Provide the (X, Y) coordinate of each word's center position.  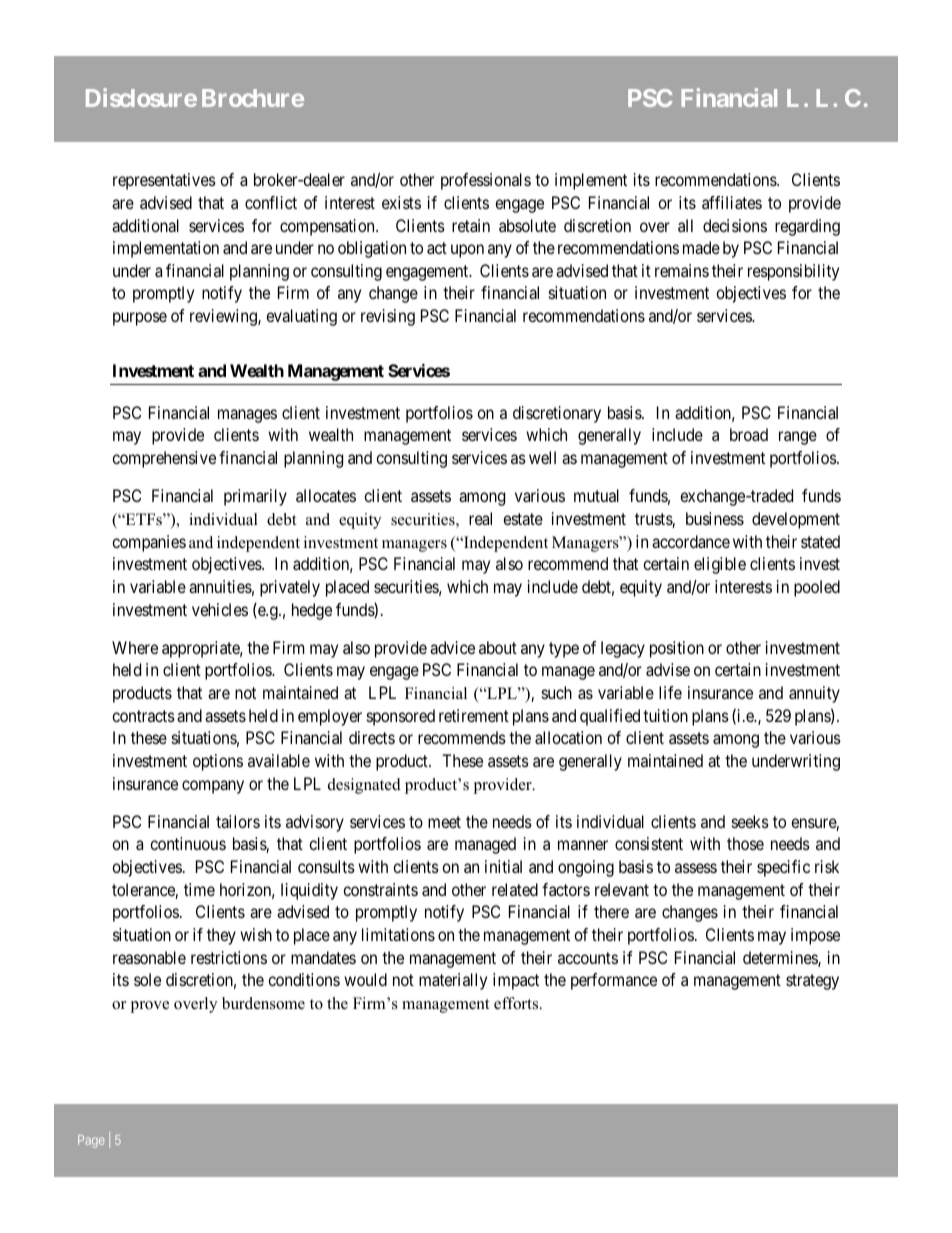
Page (91, 1141)
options (218, 762)
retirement (474, 715)
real (480, 518)
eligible (720, 565)
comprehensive (164, 459)
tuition (665, 715)
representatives (164, 181)
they (221, 936)
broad (749, 434)
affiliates (732, 202)
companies (149, 543)
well (542, 457)
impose (815, 936)
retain (471, 225)
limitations (398, 934)
